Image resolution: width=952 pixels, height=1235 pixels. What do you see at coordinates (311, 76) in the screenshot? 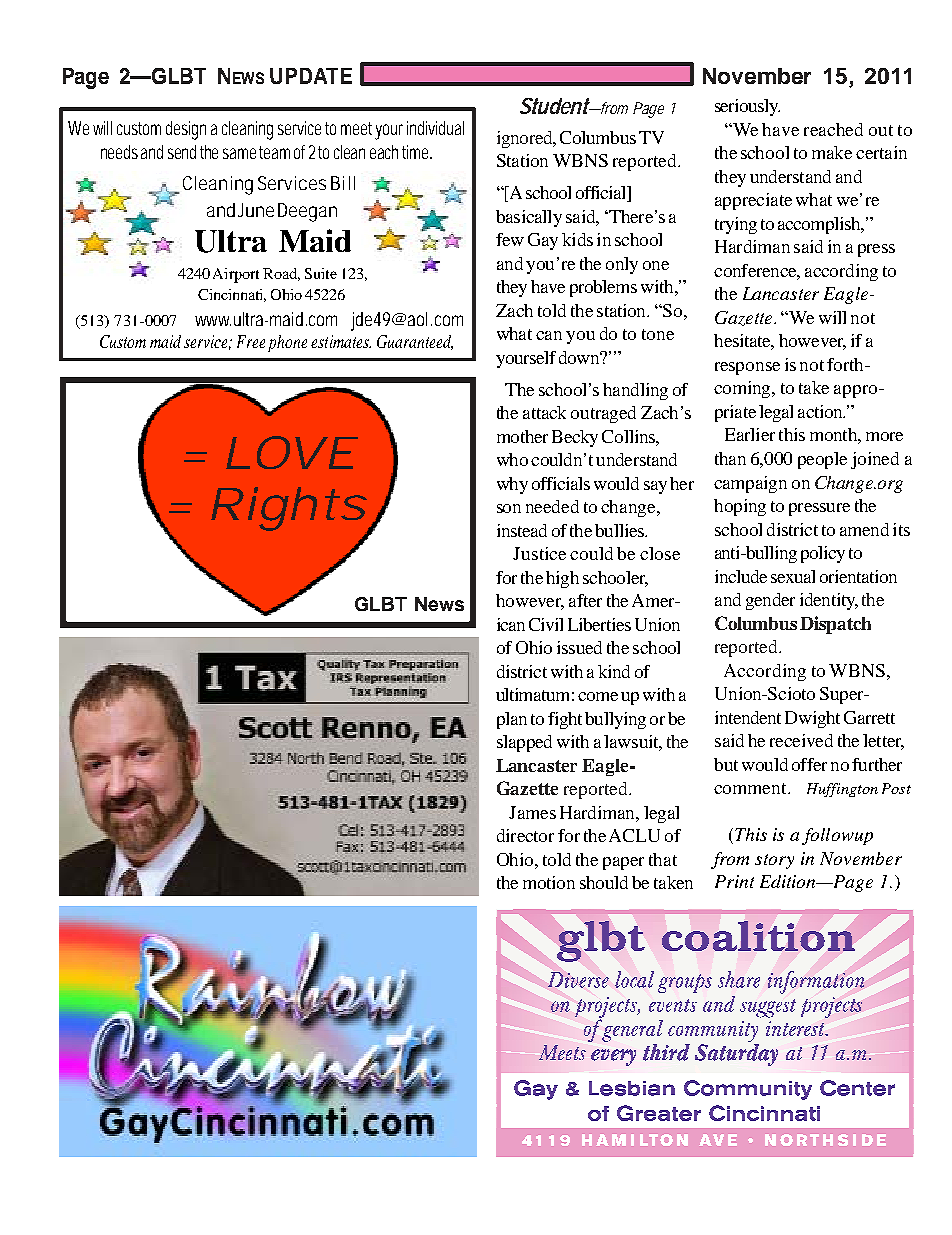
I see `UPDATE` at bounding box center [311, 76].
